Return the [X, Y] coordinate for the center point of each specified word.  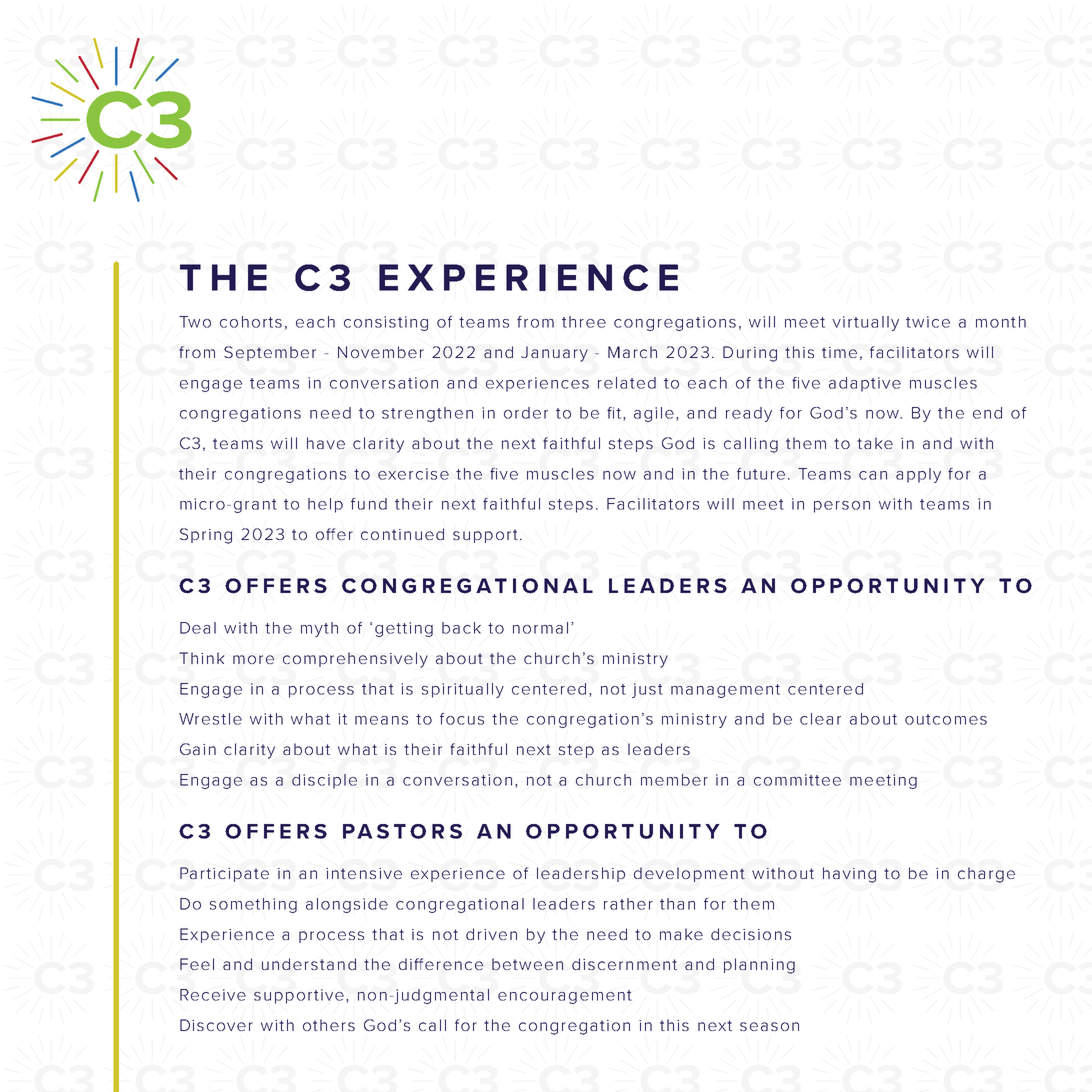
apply [918, 475]
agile [654, 414]
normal [540, 628]
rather [628, 904]
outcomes [946, 719]
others [329, 1025]
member [674, 780]
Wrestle [210, 719]
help [325, 505]
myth [319, 629]
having [849, 875]
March [632, 352]
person [842, 507]
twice [928, 322]
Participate [224, 874]
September [270, 353]
